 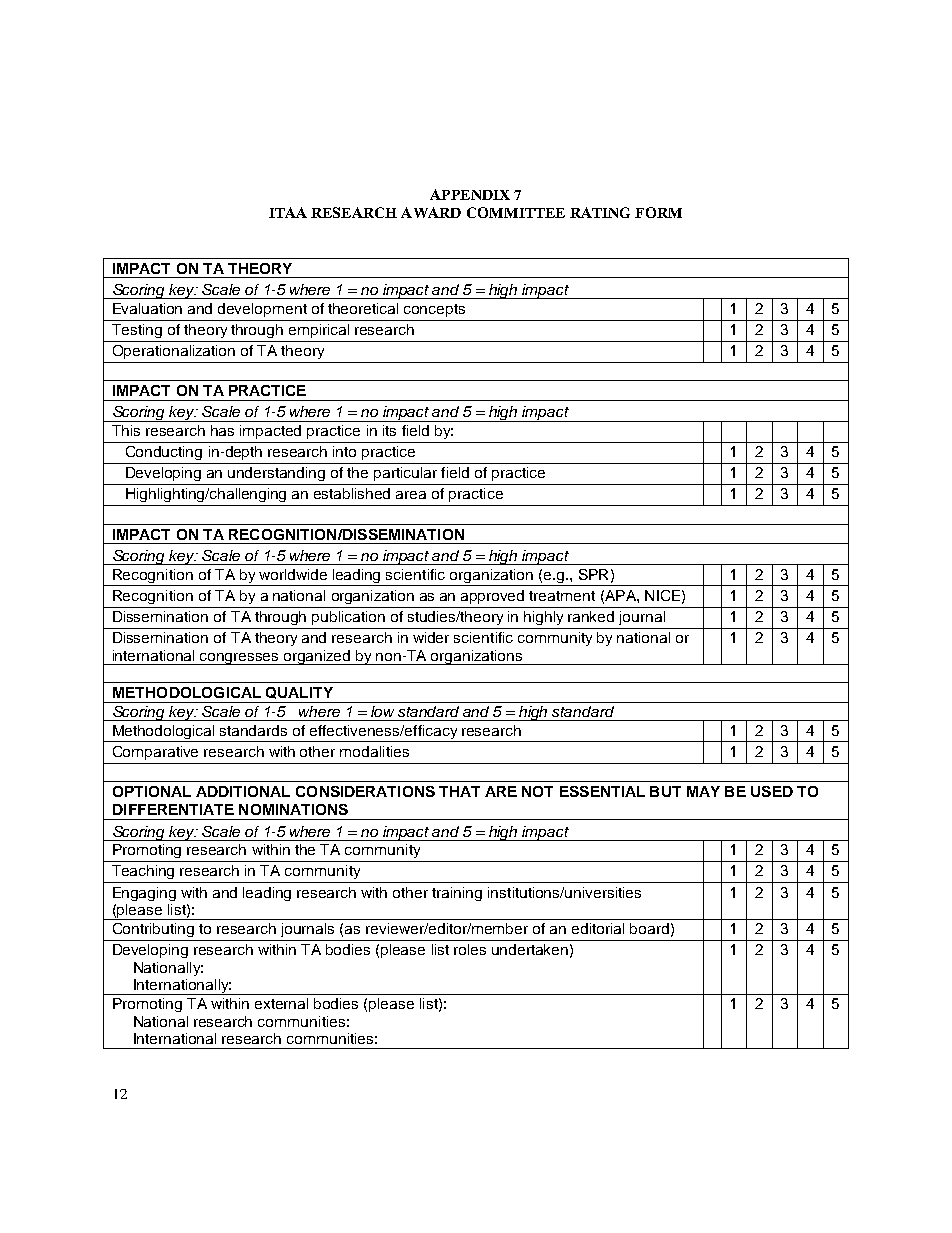 I want to click on FORM, so click(x=658, y=212).
